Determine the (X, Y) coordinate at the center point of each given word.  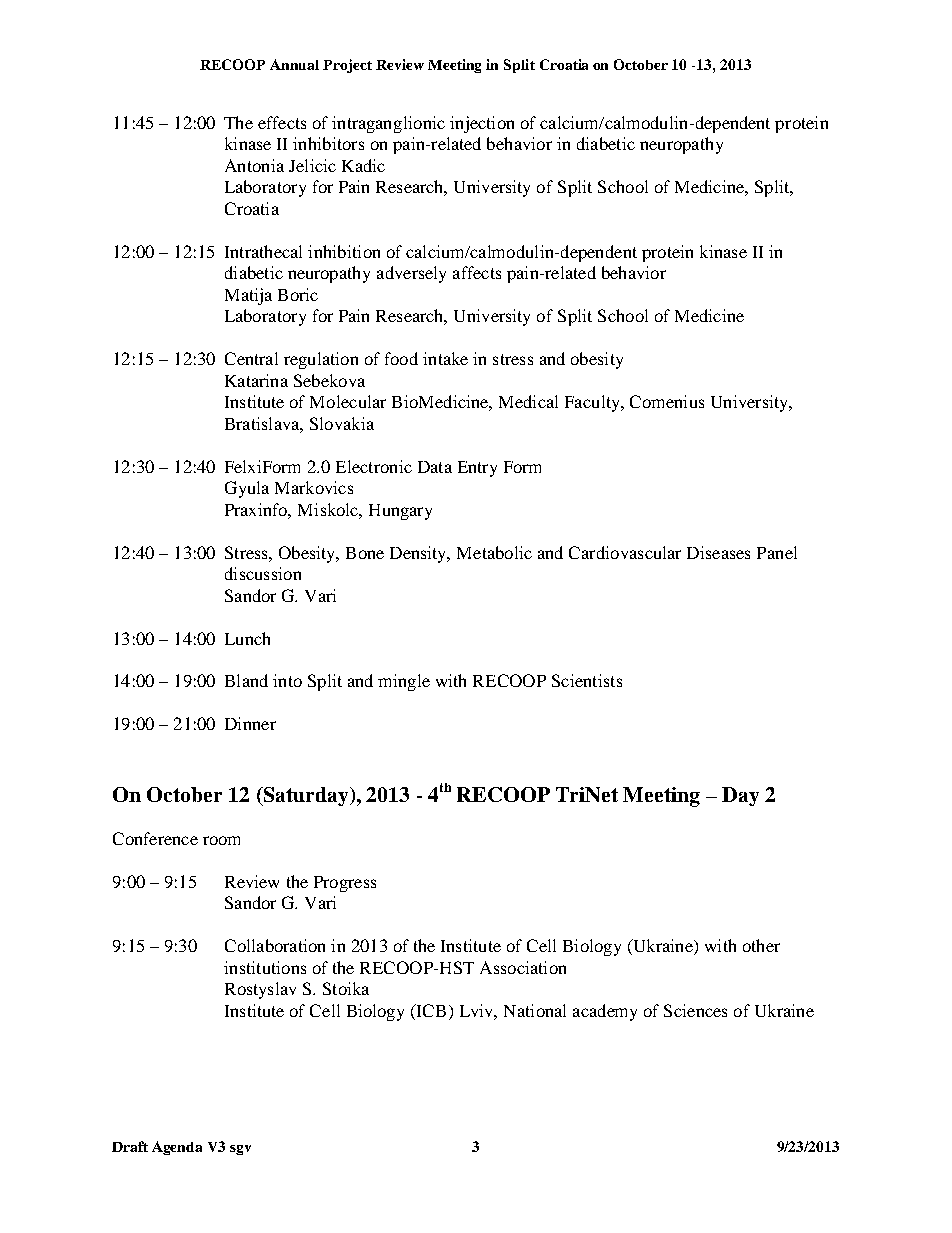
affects (477, 272)
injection (482, 124)
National (535, 1010)
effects (282, 122)
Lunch (247, 638)
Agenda (177, 1148)
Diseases (718, 552)
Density (420, 554)
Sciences (695, 1010)
